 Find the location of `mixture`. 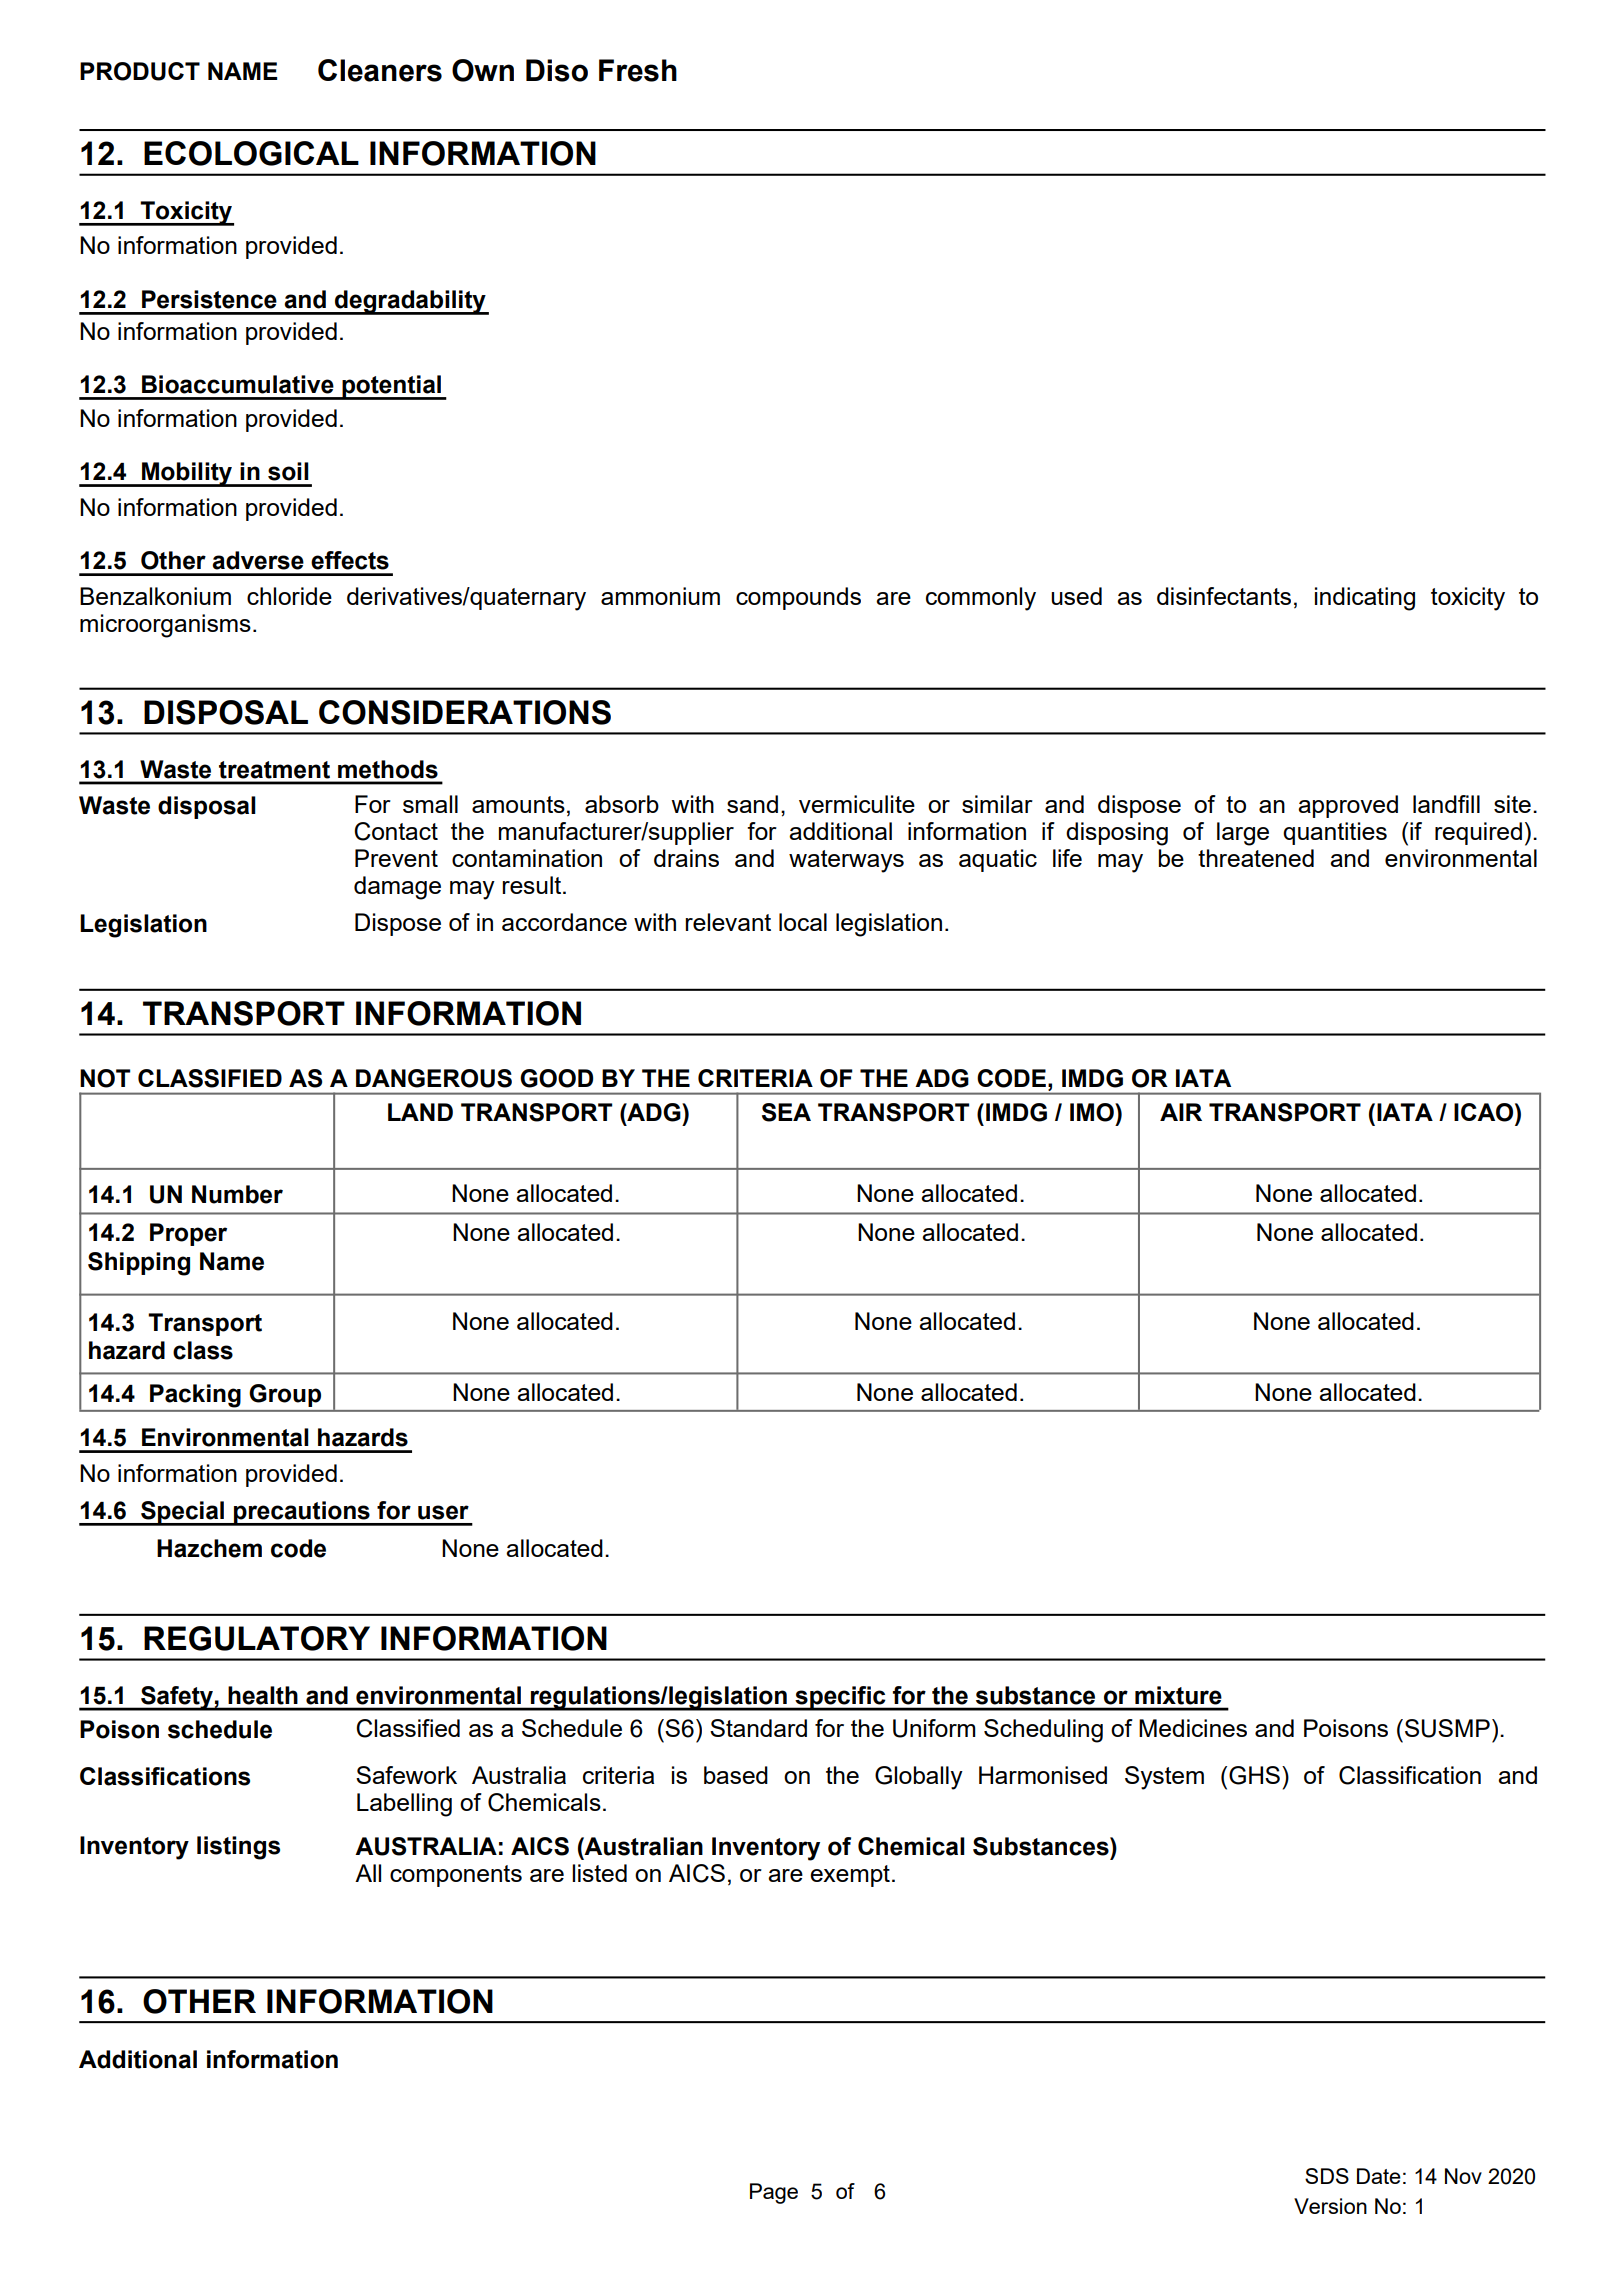

mixture is located at coordinates (1178, 1695).
